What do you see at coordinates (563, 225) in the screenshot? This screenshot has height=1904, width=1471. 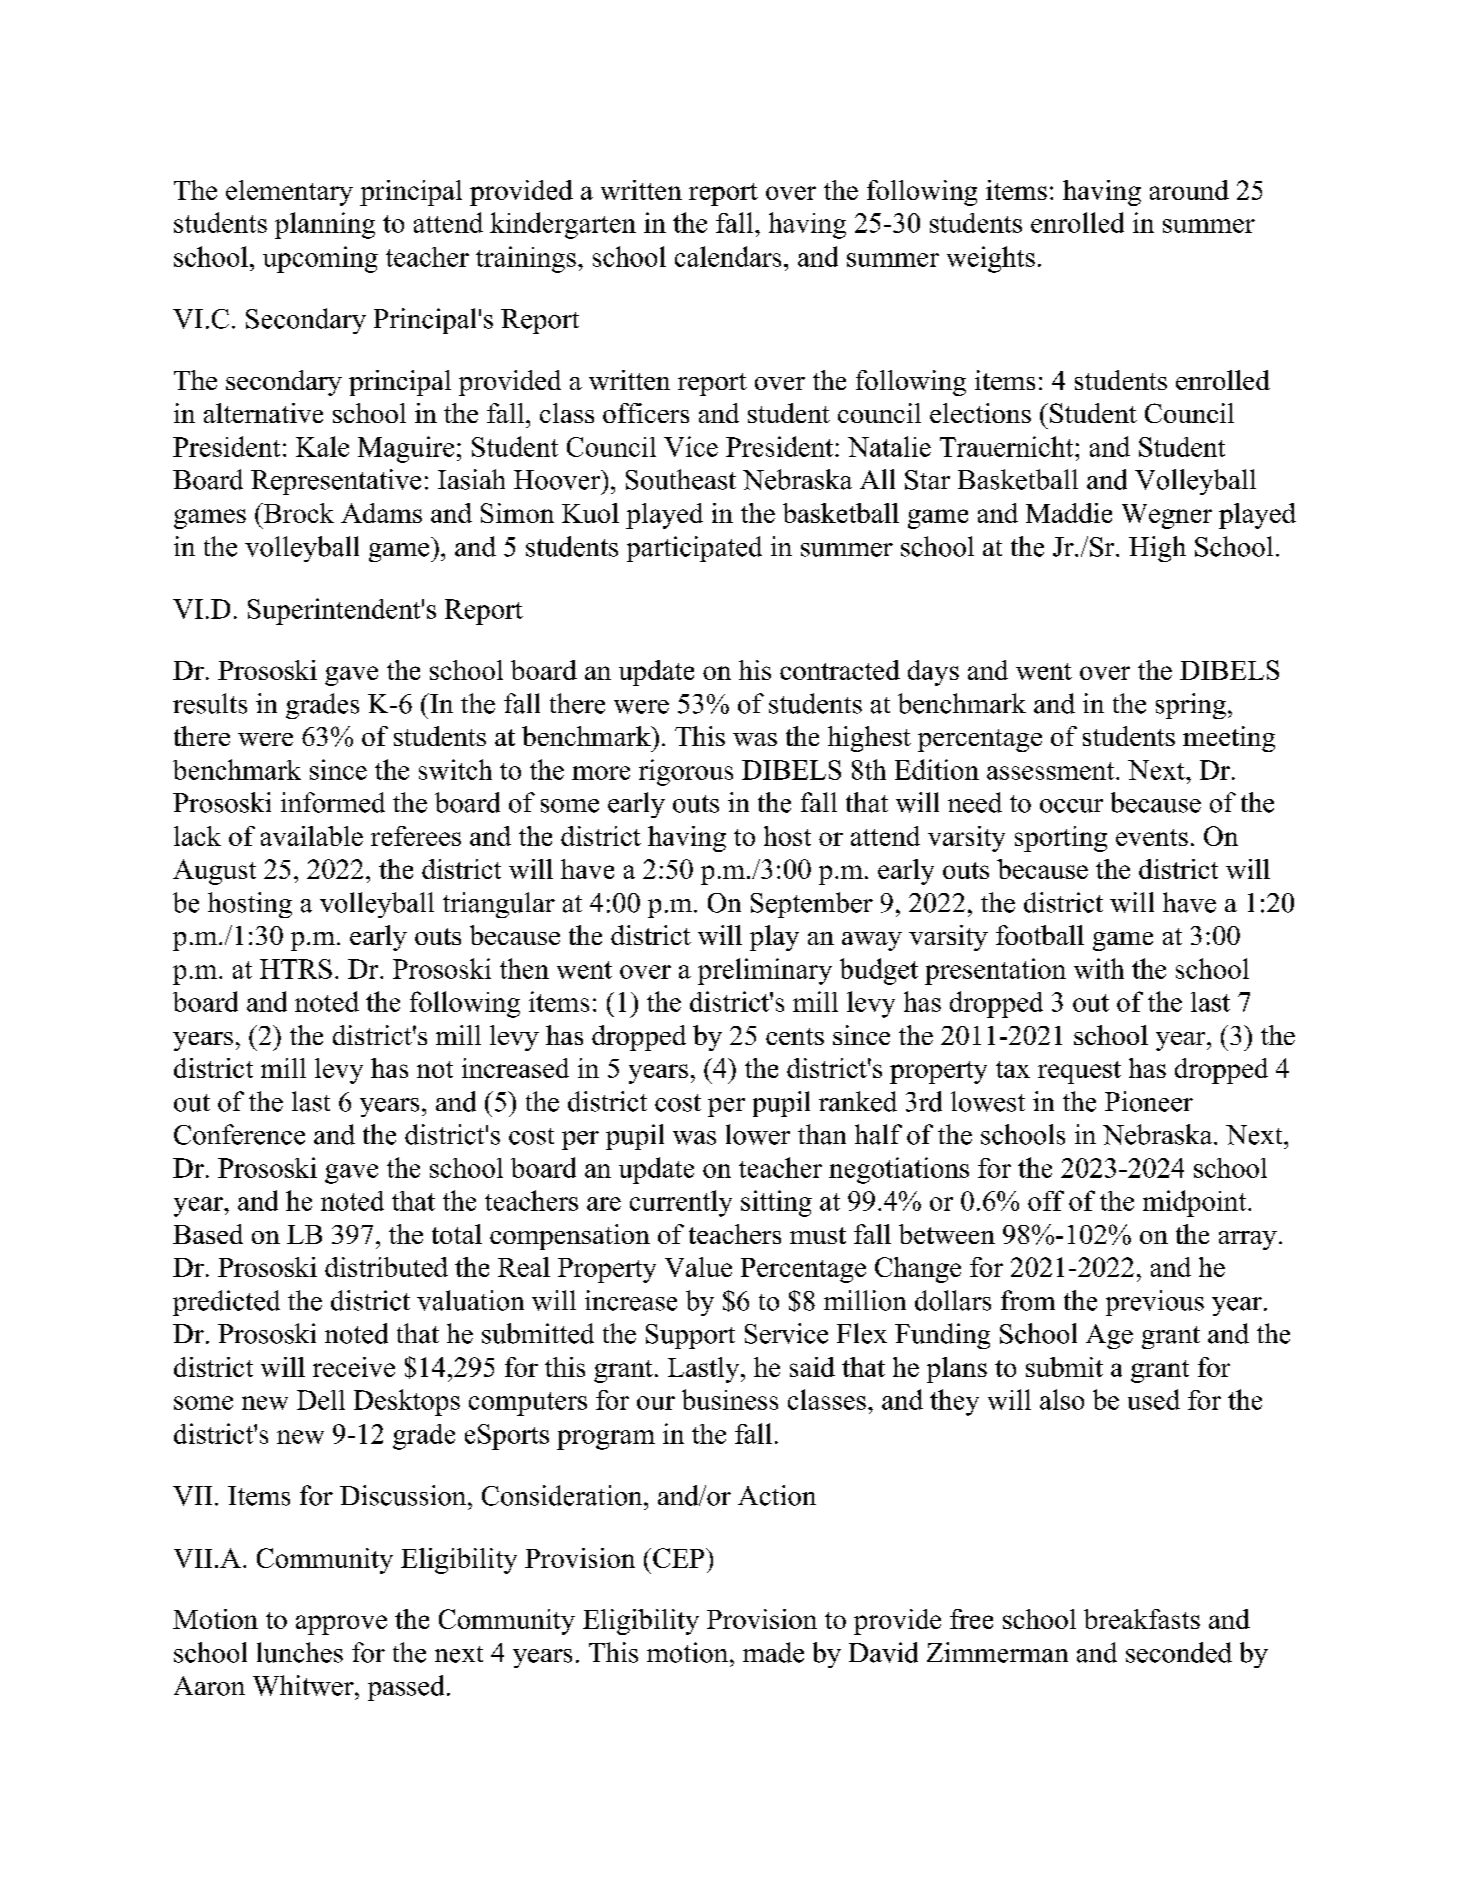 I see `kindergarten` at bounding box center [563, 225].
